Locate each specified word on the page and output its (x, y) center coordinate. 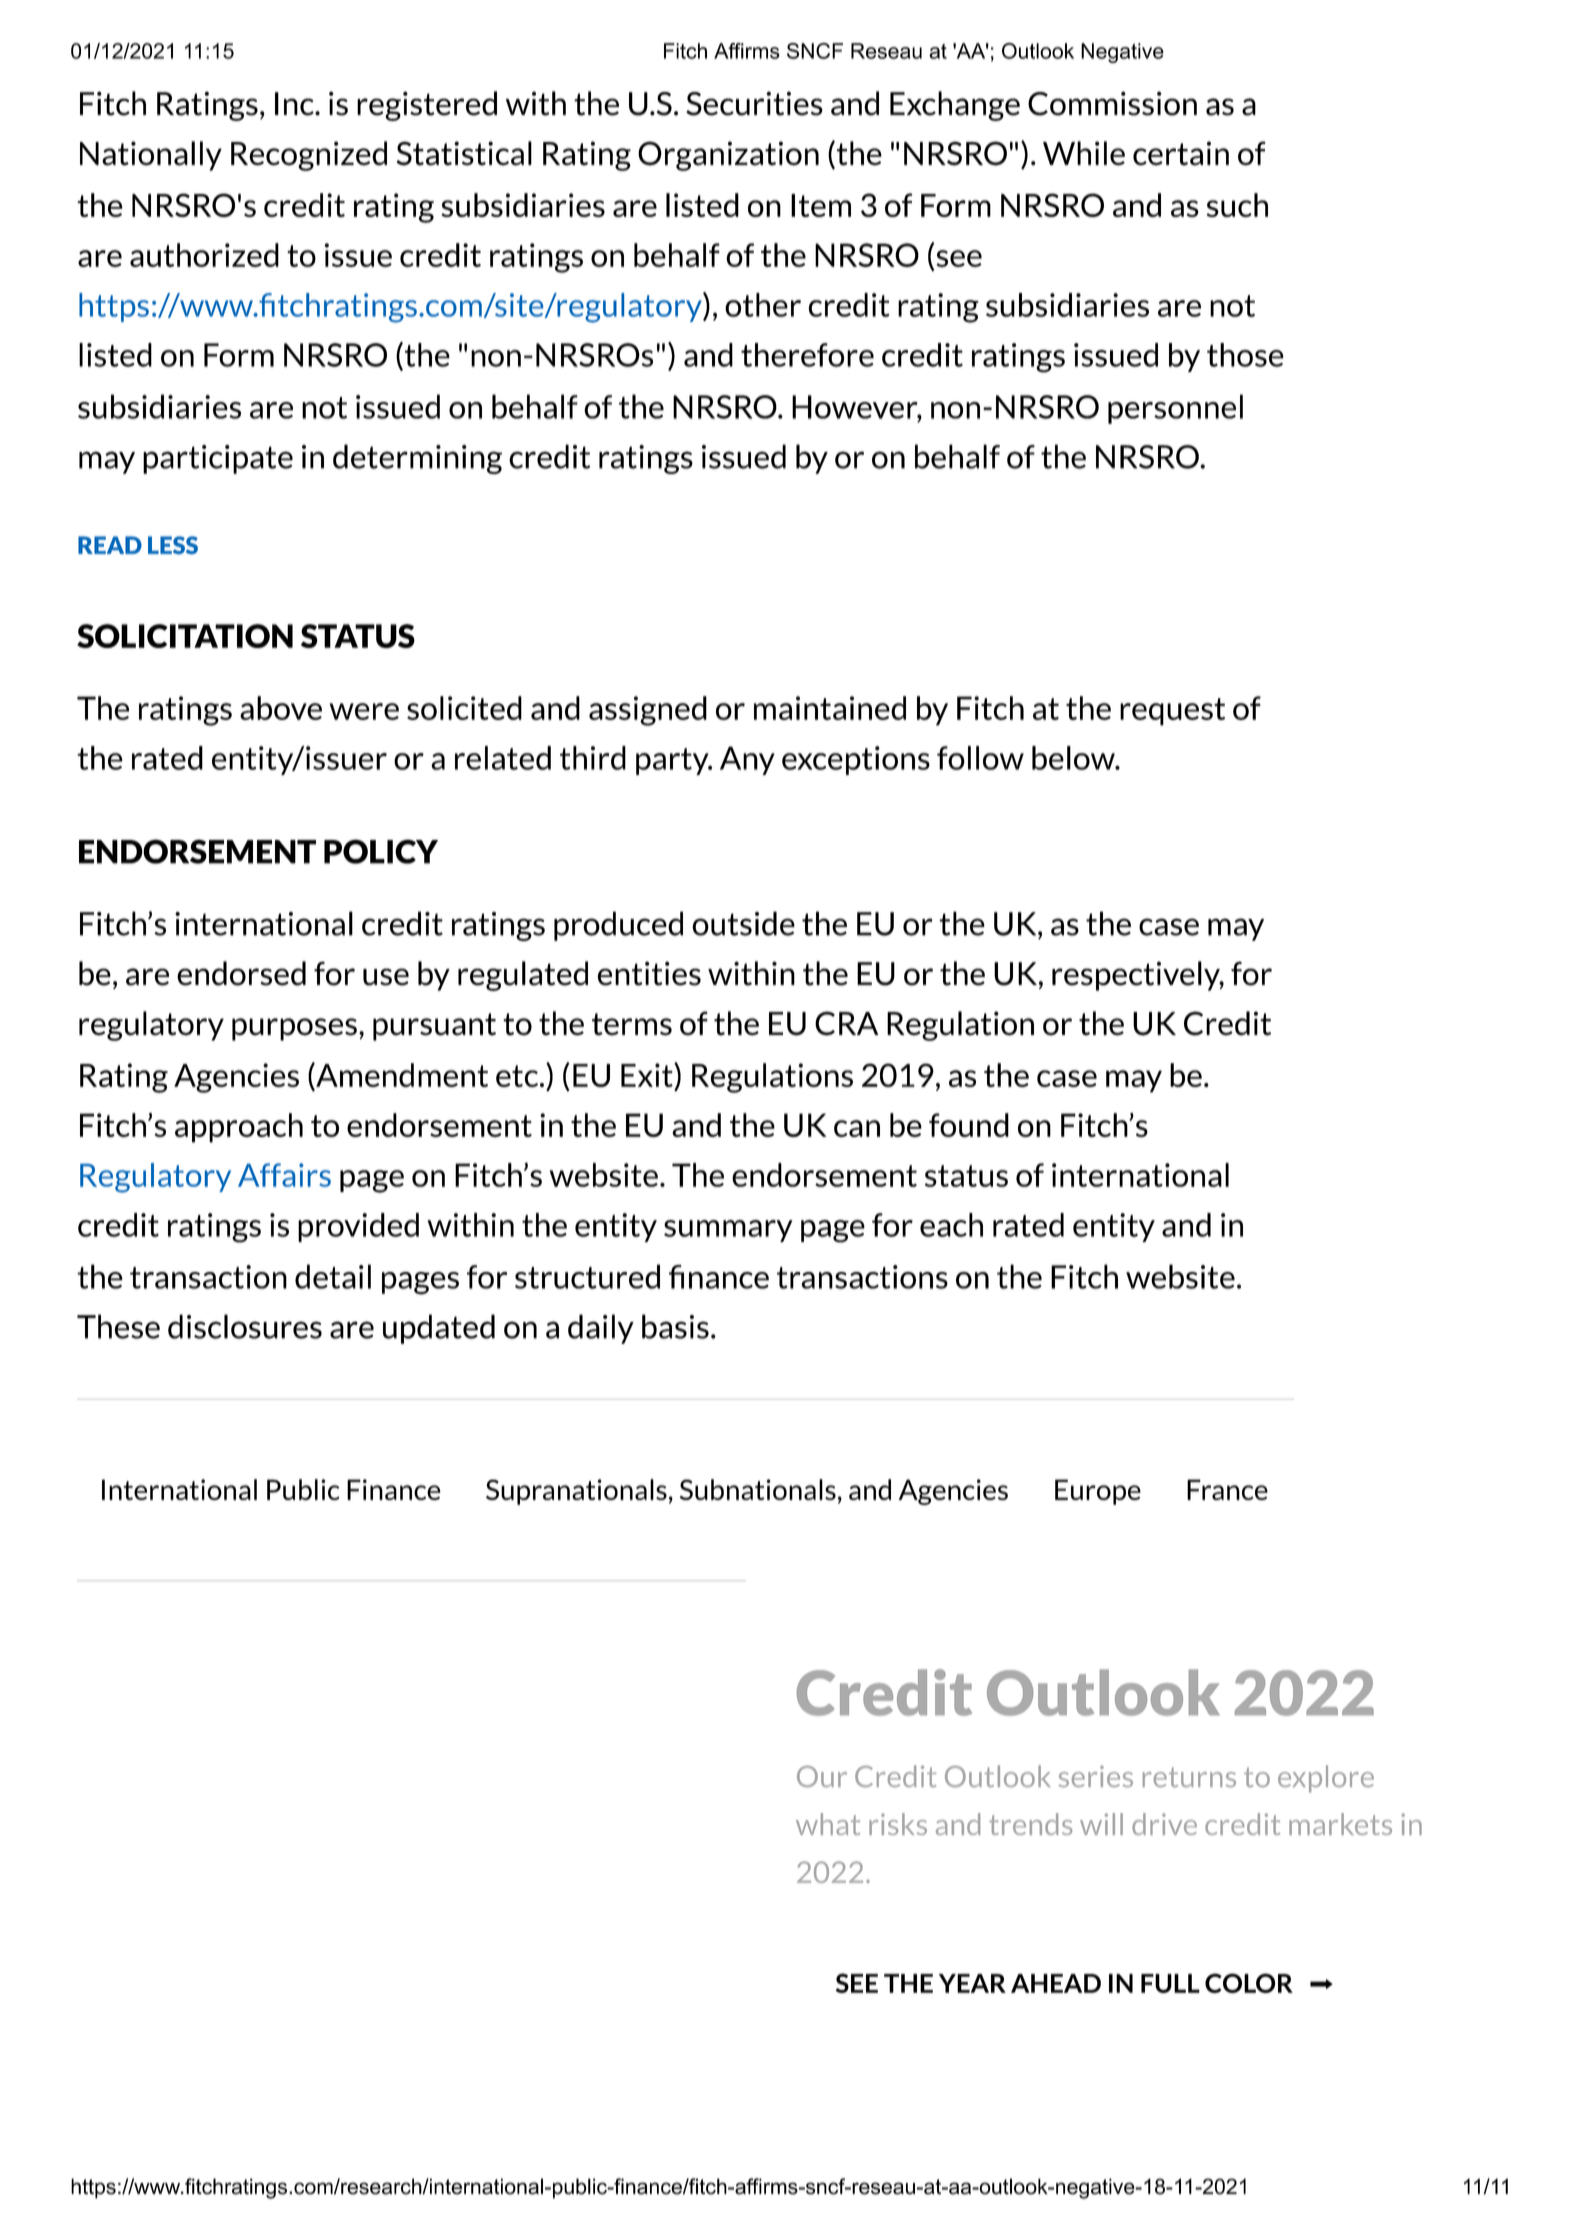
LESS (173, 545)
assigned (648, 711)
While (1084, 153)
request (1172, 712)
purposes (294, 1029)
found (969, 1125)
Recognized (309, 156)
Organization (728, 156)
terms (632, 1024)
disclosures (245, 1326)
